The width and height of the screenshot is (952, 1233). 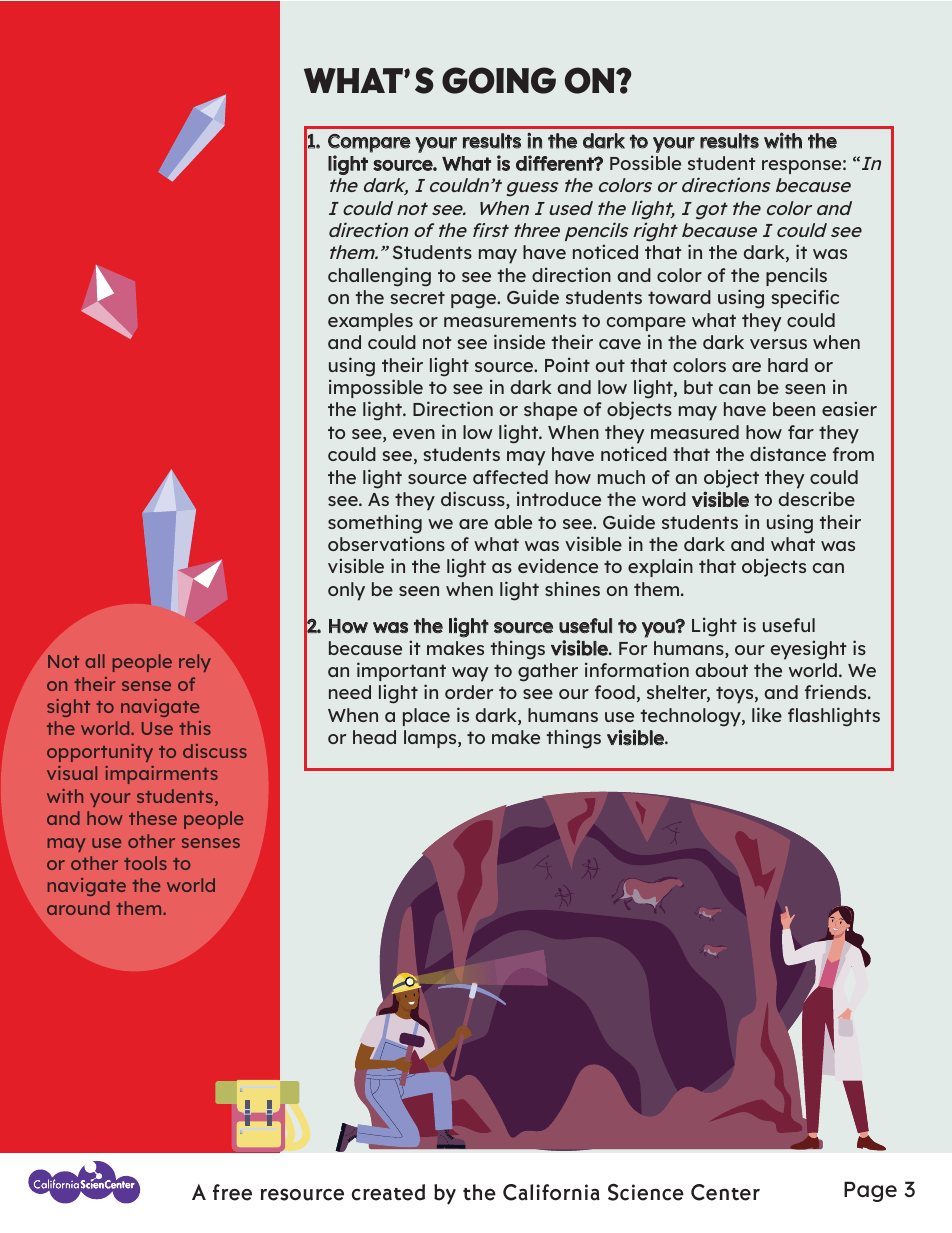 What do you see at coordinates (470, 674) in the screenshot?
I see `way` at bounding box center [470, 674].
